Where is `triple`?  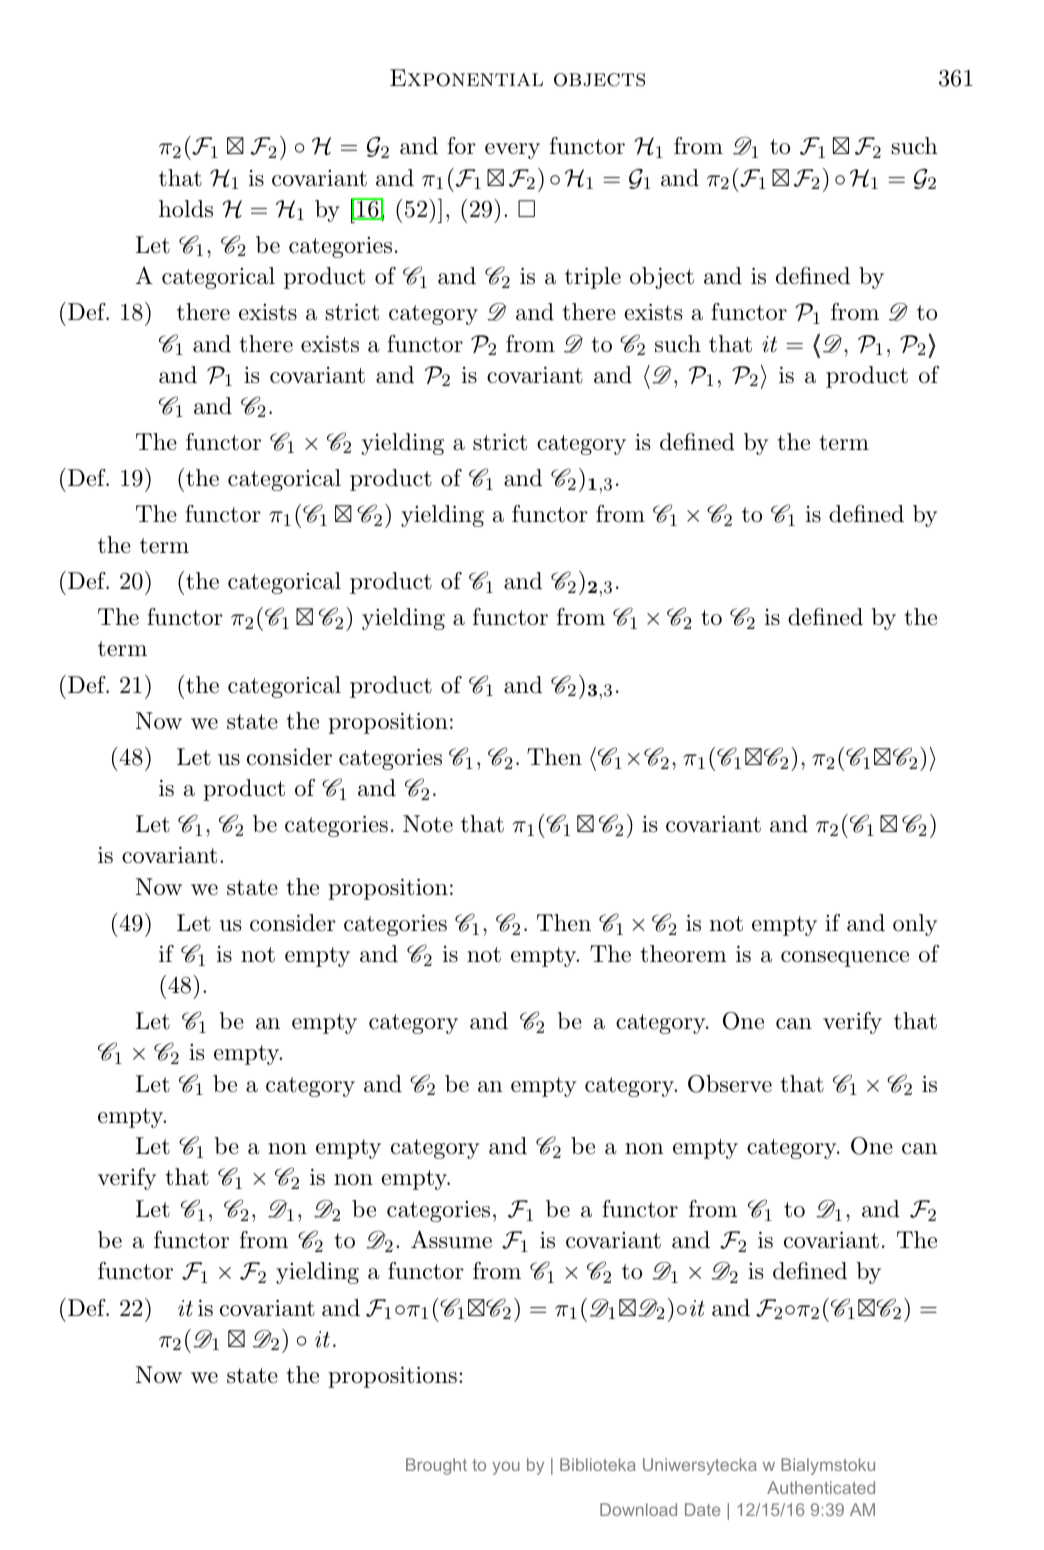 triple is located at coordinates (593, 278).
